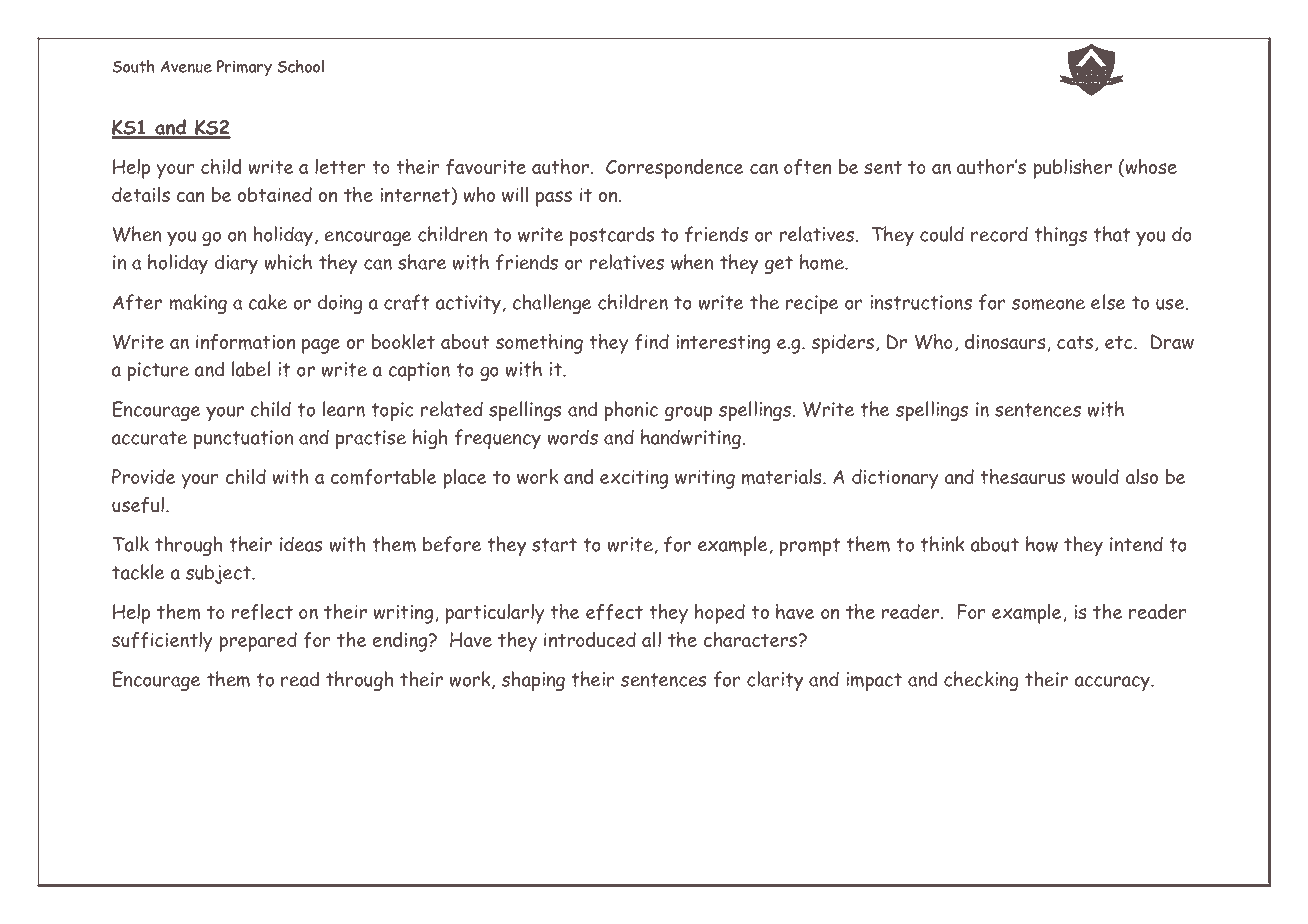 Image resolution: width=1308 pixels, height=924 pixels. I want to click on Primary, so click(244, 68).
